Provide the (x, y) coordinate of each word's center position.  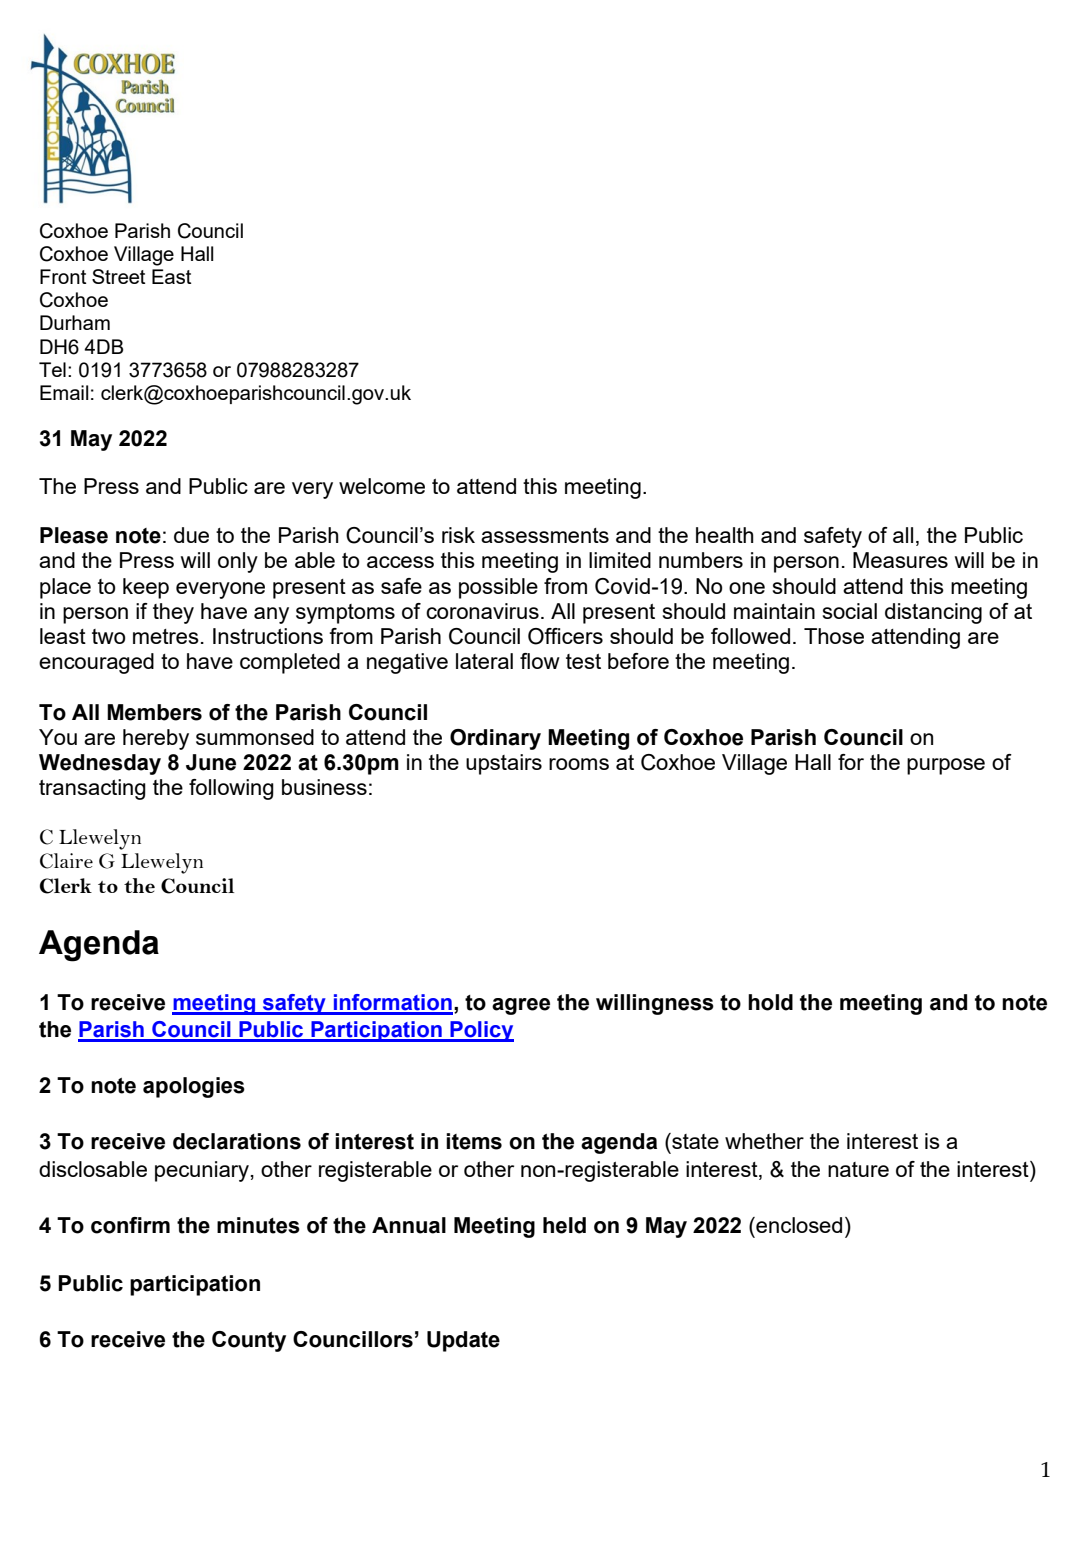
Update (463, 1341)
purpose (946, 766)
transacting (92, 789)
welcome (382, 486)
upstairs (504, 764)
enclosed (798, 1225)
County (249, 1341)
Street (118, 276)
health (725, 535)
